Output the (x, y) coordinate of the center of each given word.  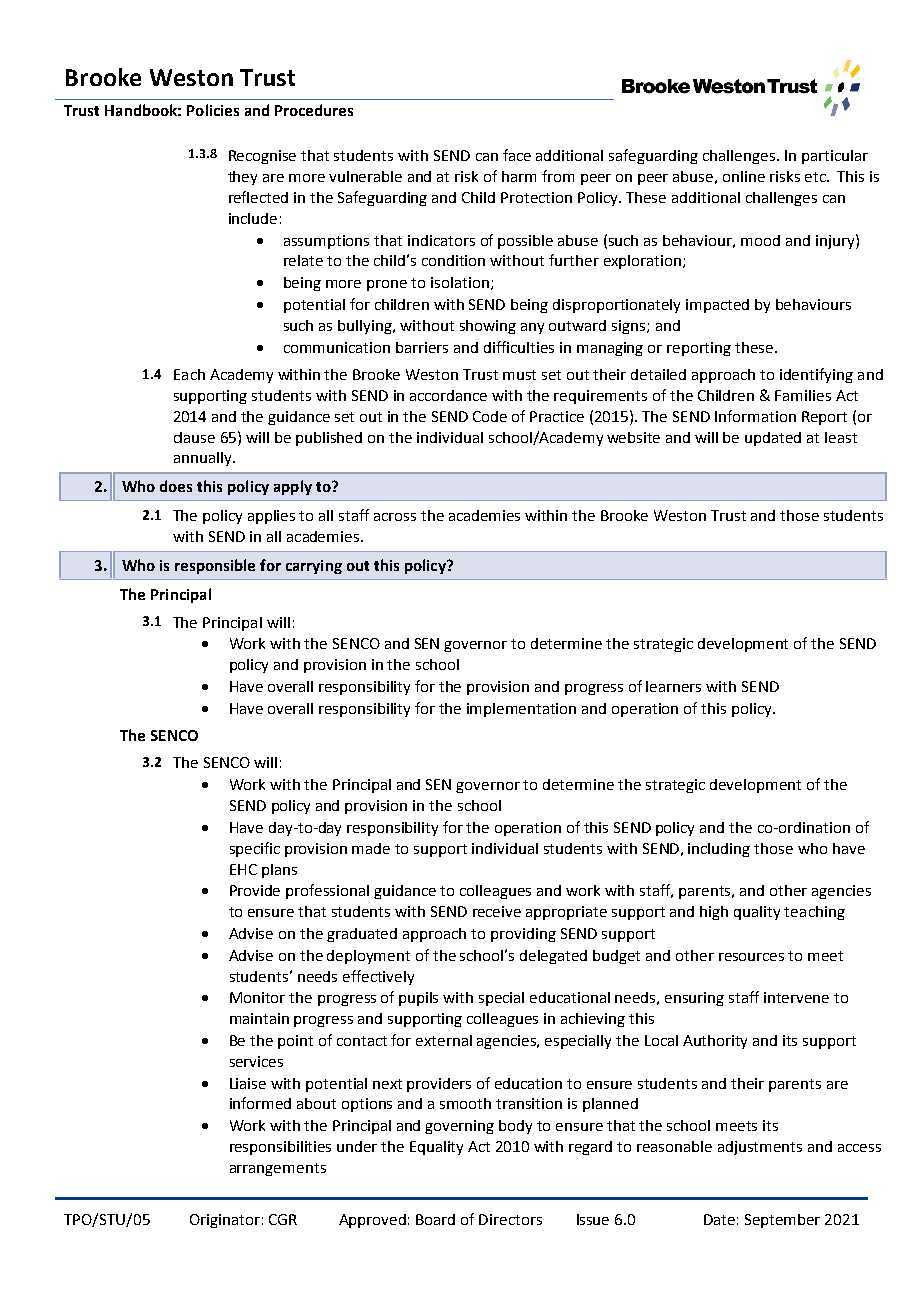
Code (490, 416)
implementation (521, 710)
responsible (215, 566)
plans (279, 871)
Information (755, 416)
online (744, 176)
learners (673, 686)
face (517, 155)
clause (194, 437)
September (782, 1221)
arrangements (278, 1169)
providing (523, 935)
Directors (510, 1219)
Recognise (262, 157)
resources (751, 957)
